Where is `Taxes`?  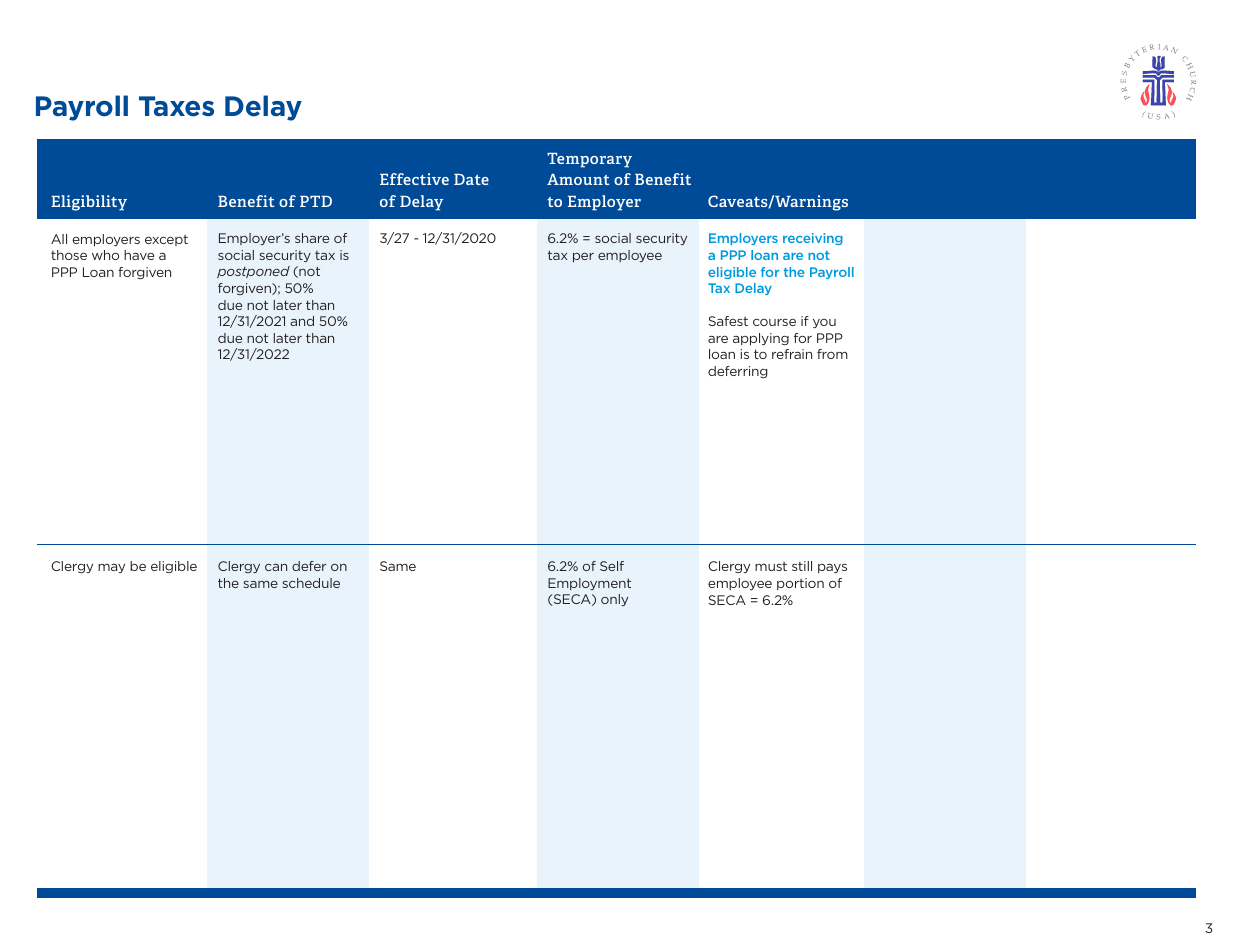 Taxes is located at coordinates (176, 106).
